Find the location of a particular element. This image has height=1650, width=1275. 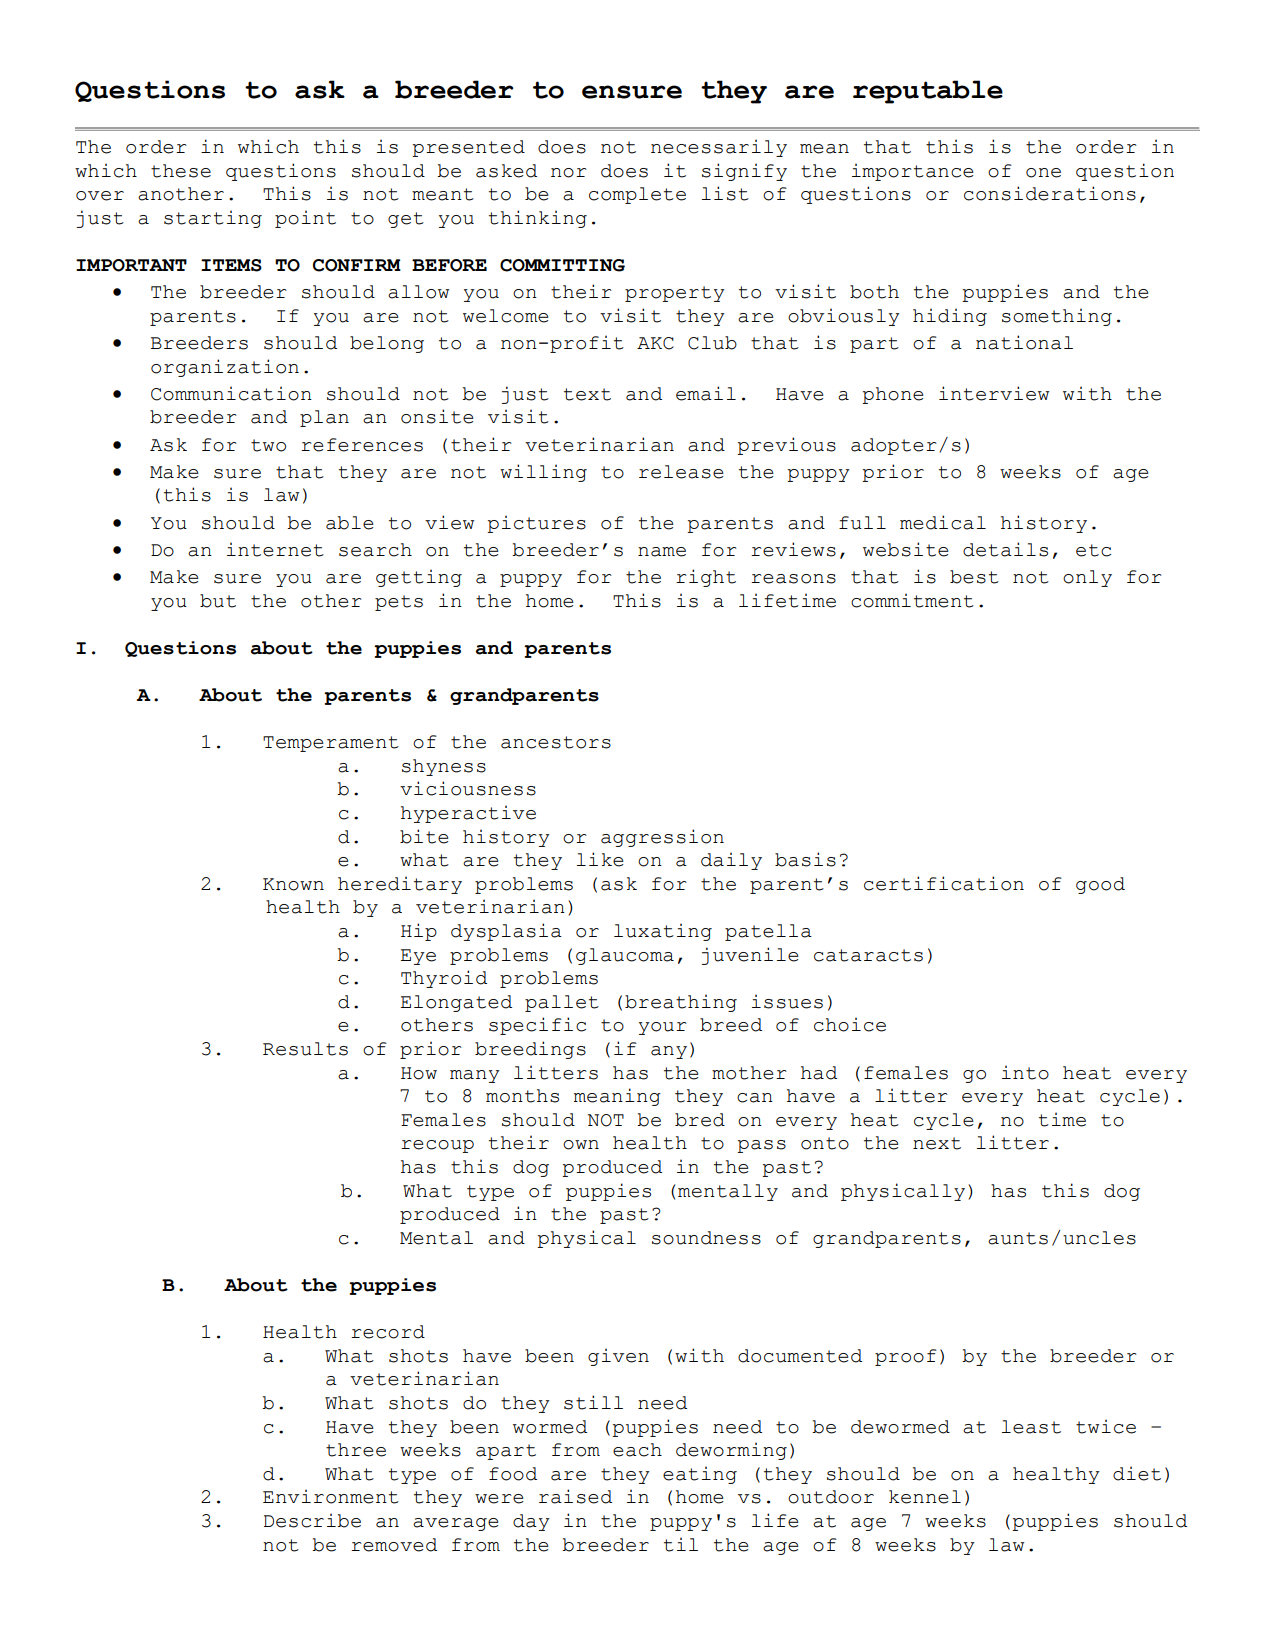

complete is located at coordinates (637, 195).
